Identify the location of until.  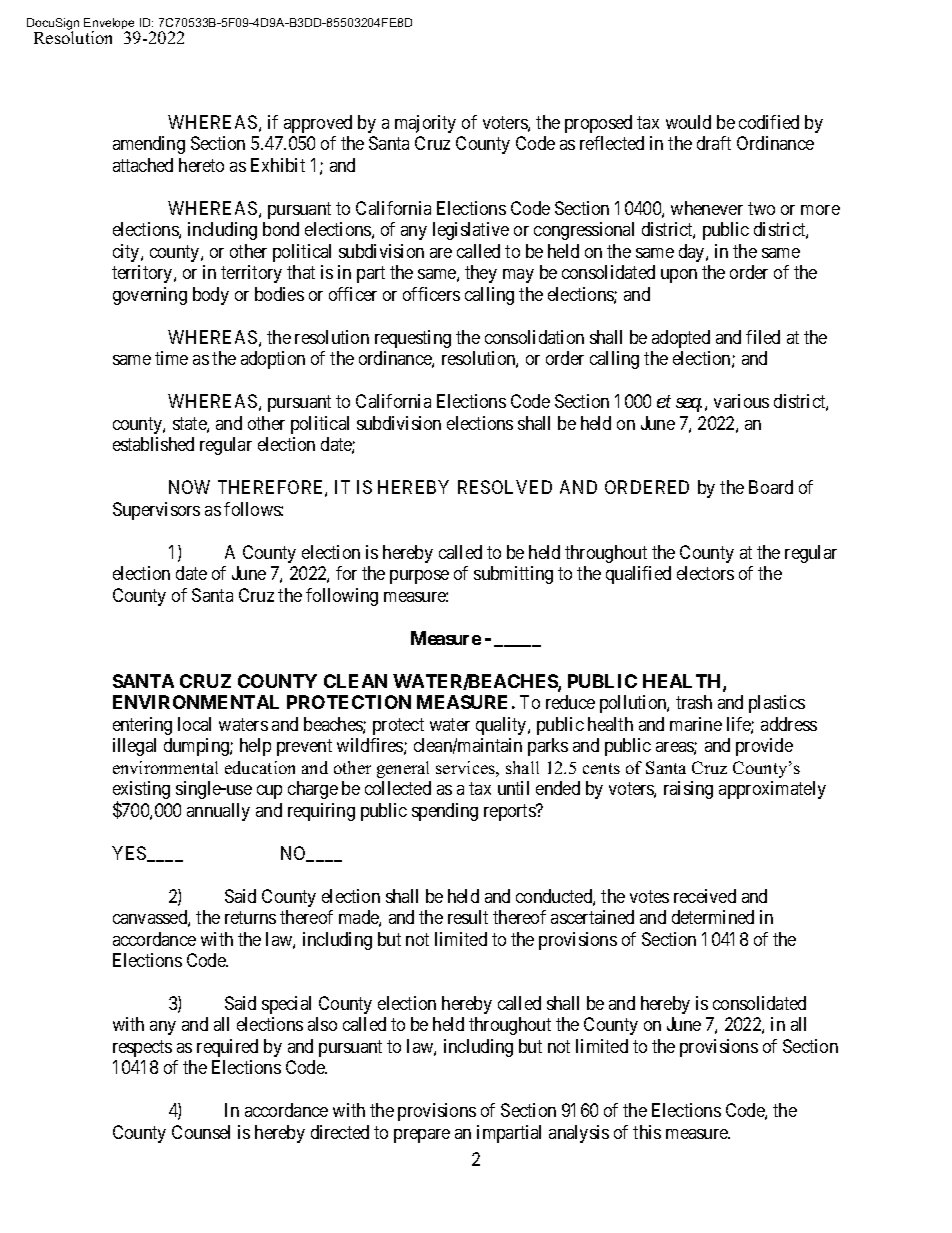
(513, 788).
